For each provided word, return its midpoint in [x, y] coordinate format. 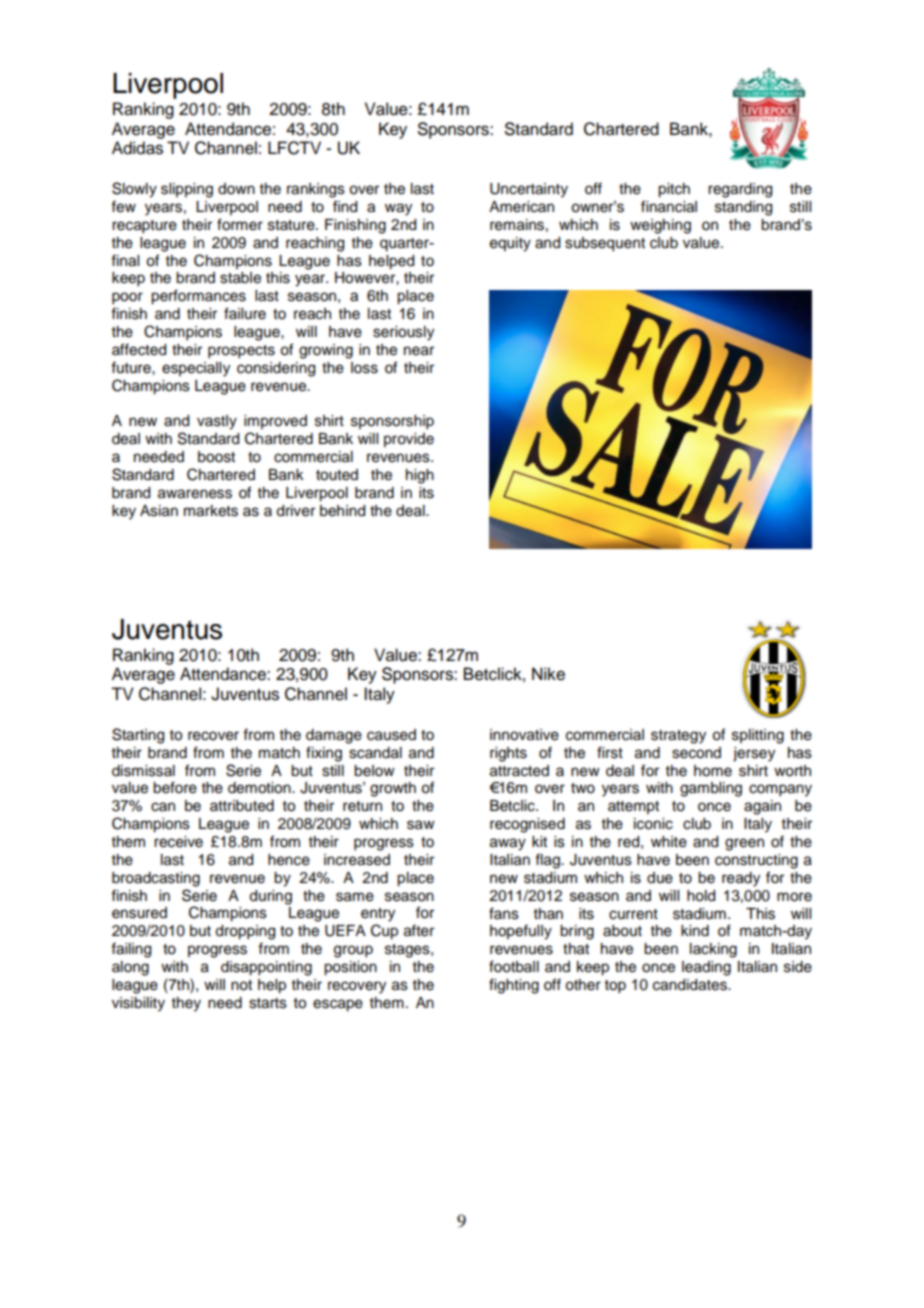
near [419, 351]
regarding [740, 190]
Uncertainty [529, 190]
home [713, 771]
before [175, 787]
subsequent [605, 244]
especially [196, 369]
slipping [187, 190]
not [241, 985]
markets [211, 511]
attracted [519, 771]
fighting [514, 986]
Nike [548, 674]
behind [342, 511]
